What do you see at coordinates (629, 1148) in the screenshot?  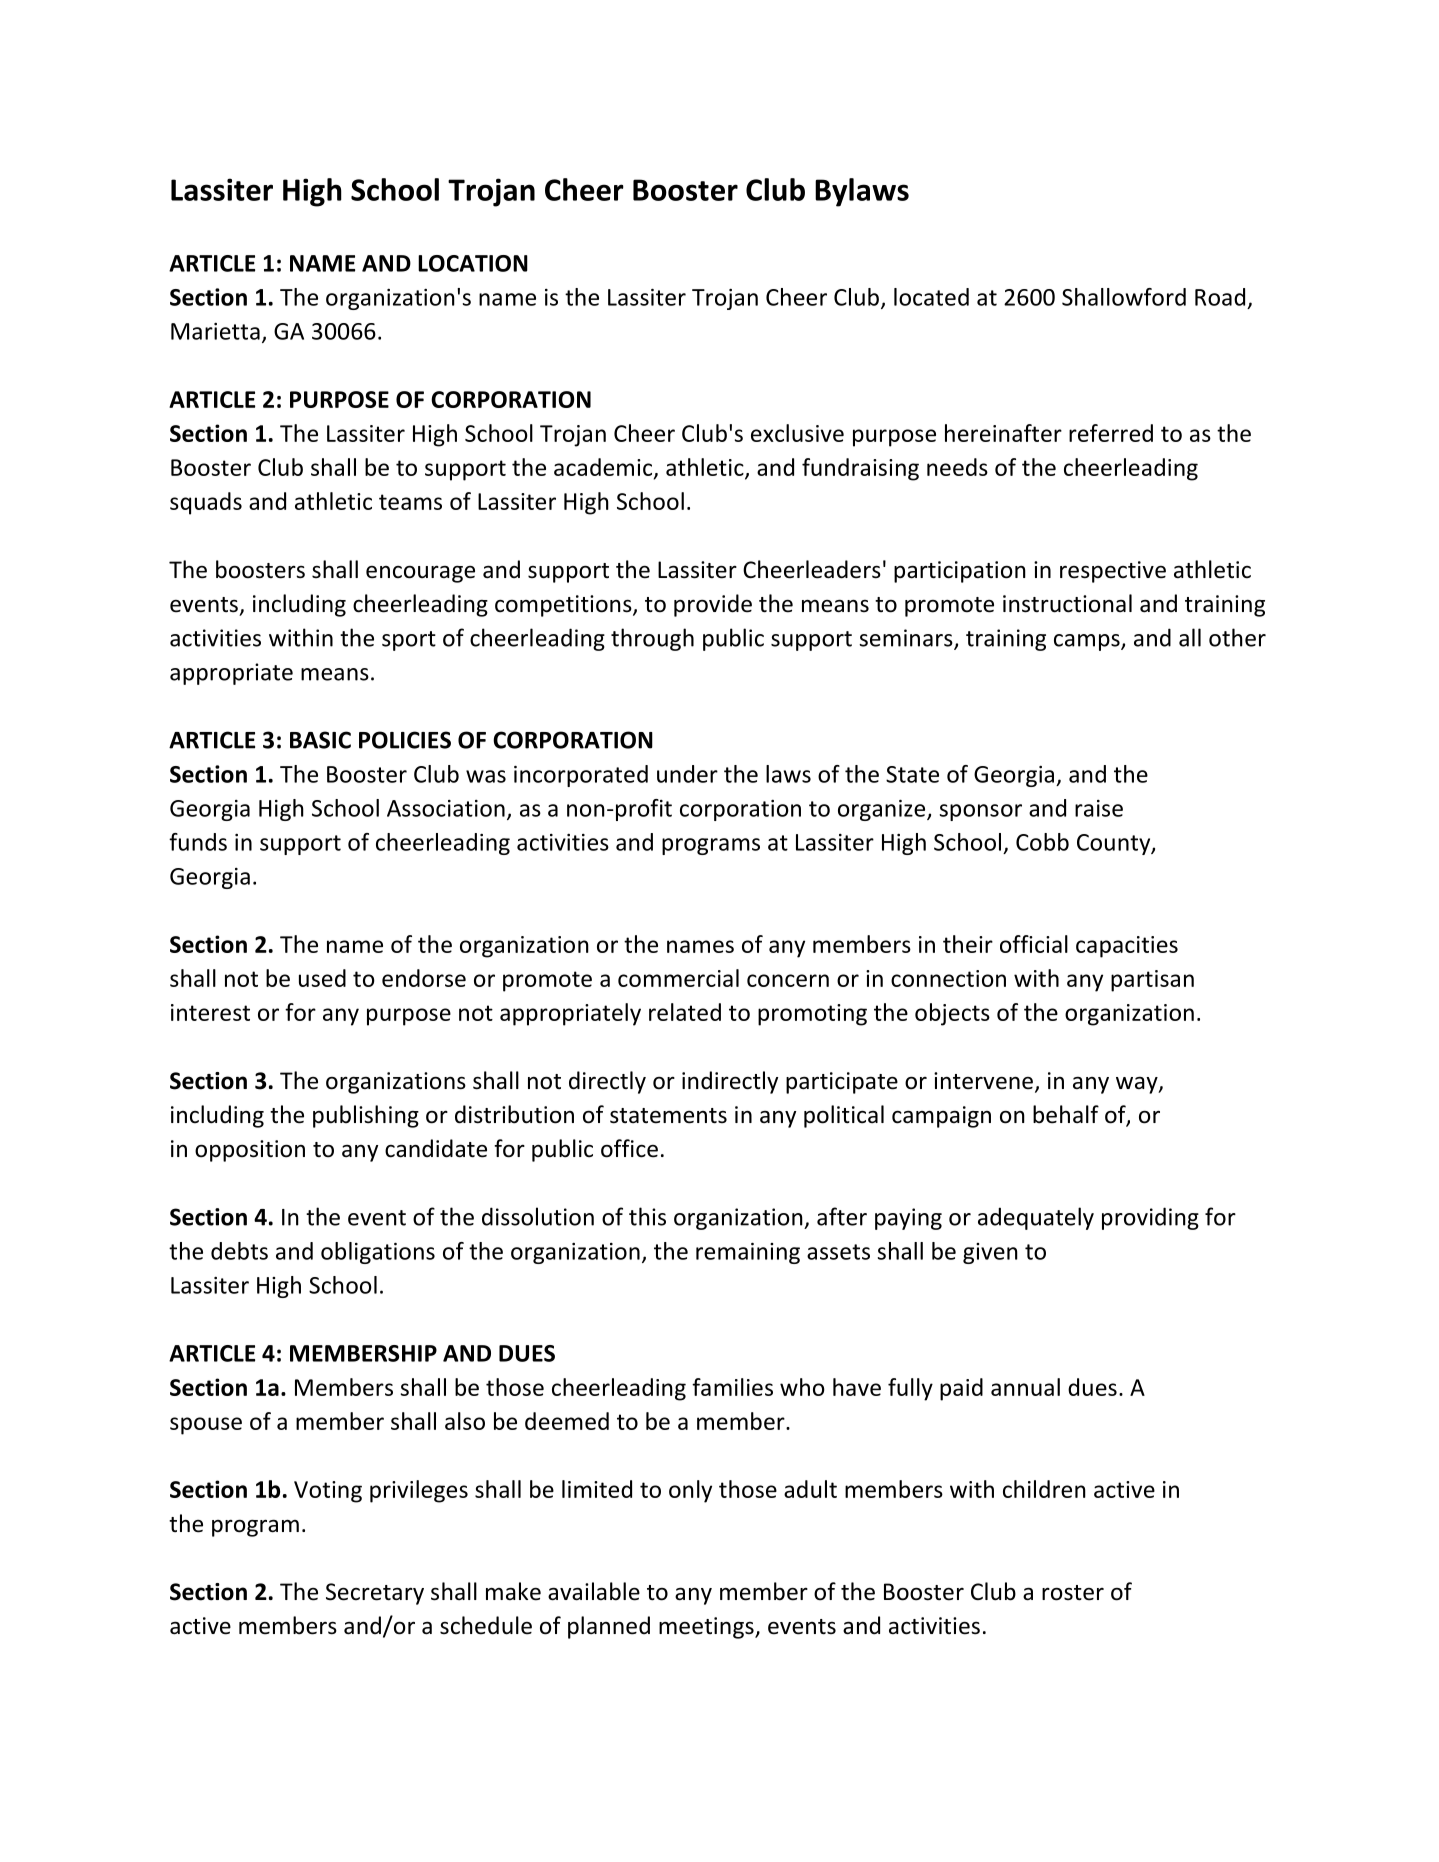 I see `office` at bounding box center [629, 1148].
